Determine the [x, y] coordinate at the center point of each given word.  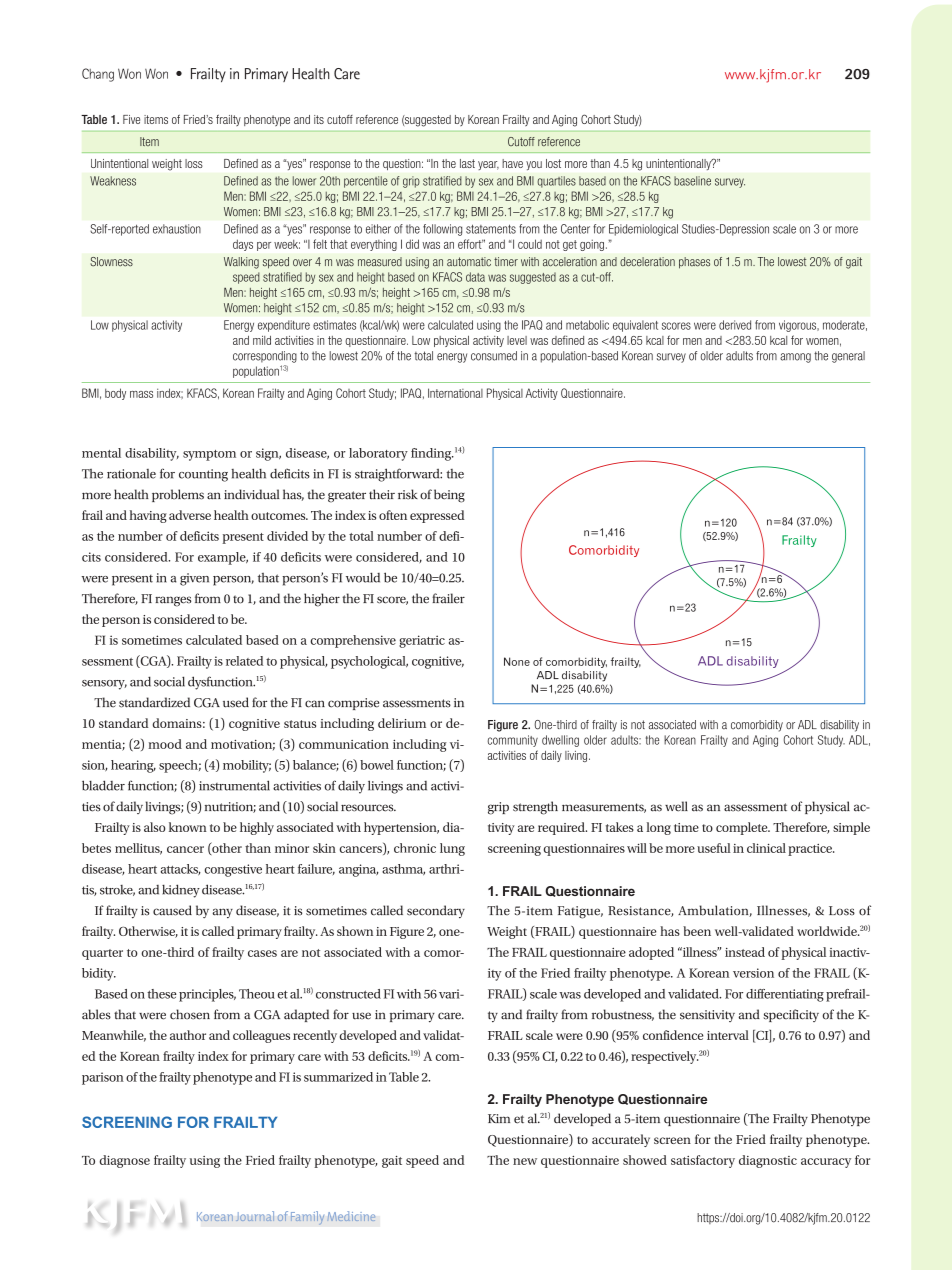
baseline [692, 181]
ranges [173, 601]
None [517, 661]
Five [131, 119]
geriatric [422, 641]
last [467, 163]
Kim [499, 1118]
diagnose [124, 1161]
